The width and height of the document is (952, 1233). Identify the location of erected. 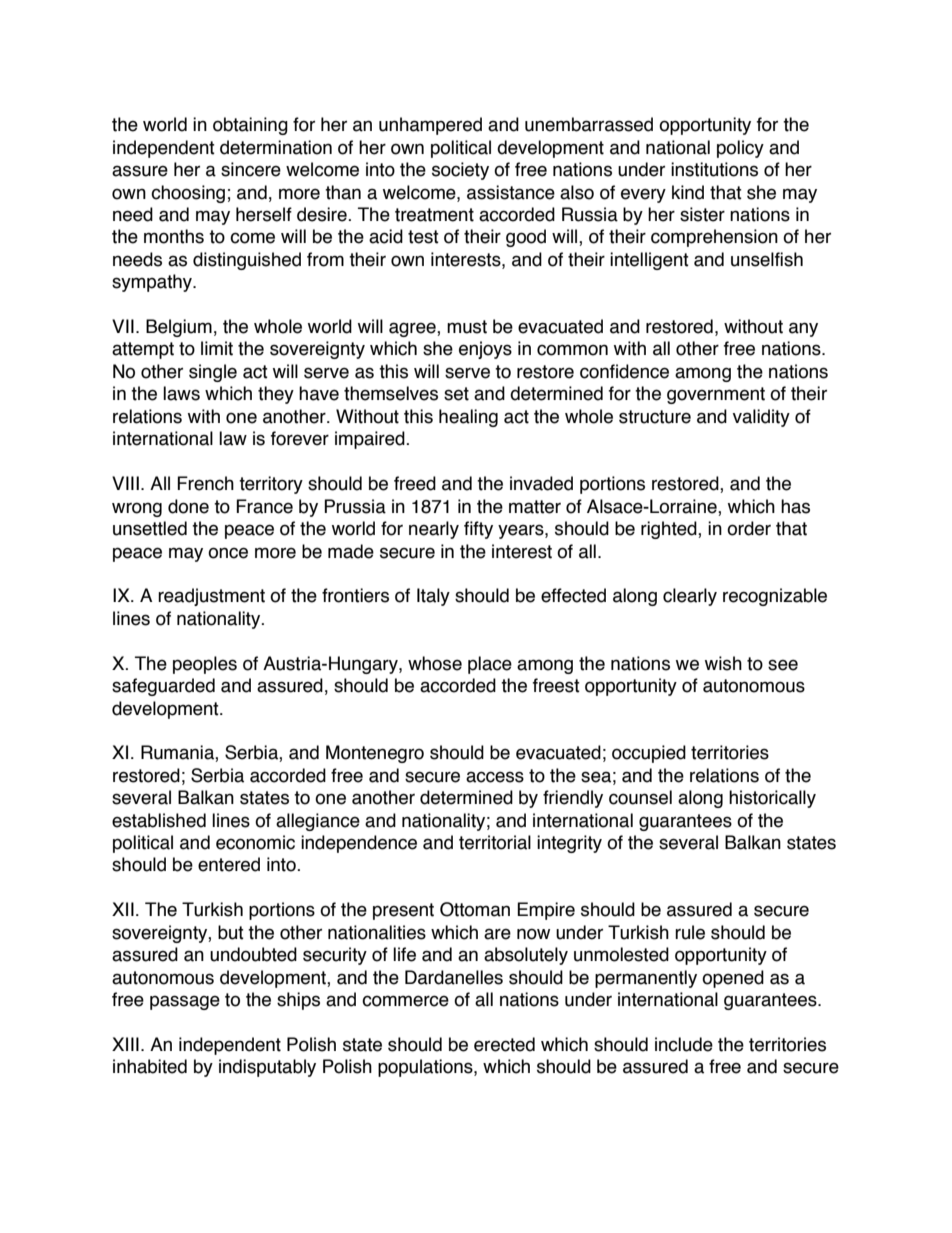
(504, 1044).
